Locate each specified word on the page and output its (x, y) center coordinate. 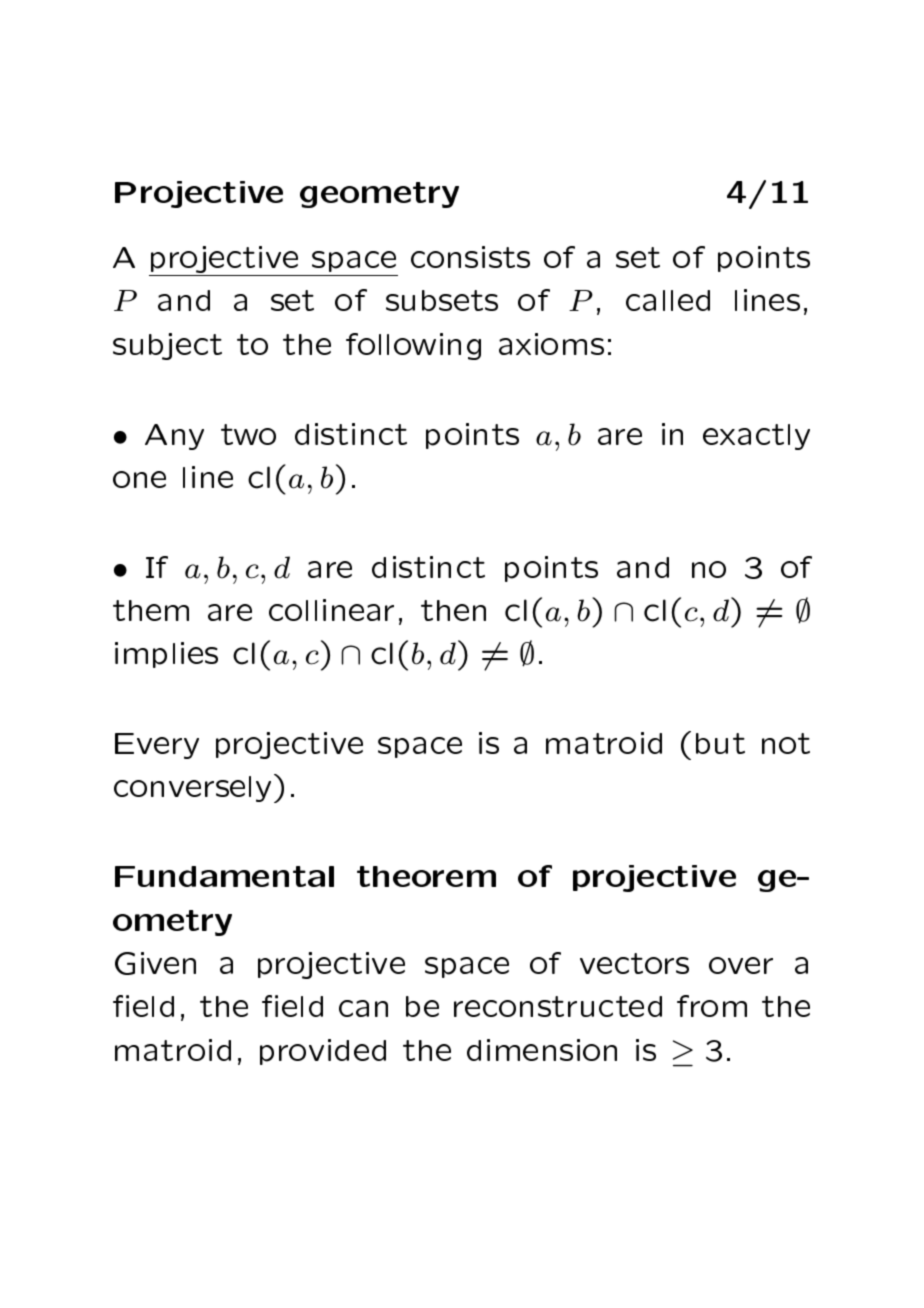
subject (167, 346)
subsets (442, 300)
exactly (756, 437)
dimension (542, 1050)
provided (323, 1052)
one (139, 479)
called (668, 300)
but (720, 743)
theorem (426, 876)
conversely (192, 789)
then (453, 610)
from (712, 1006)
